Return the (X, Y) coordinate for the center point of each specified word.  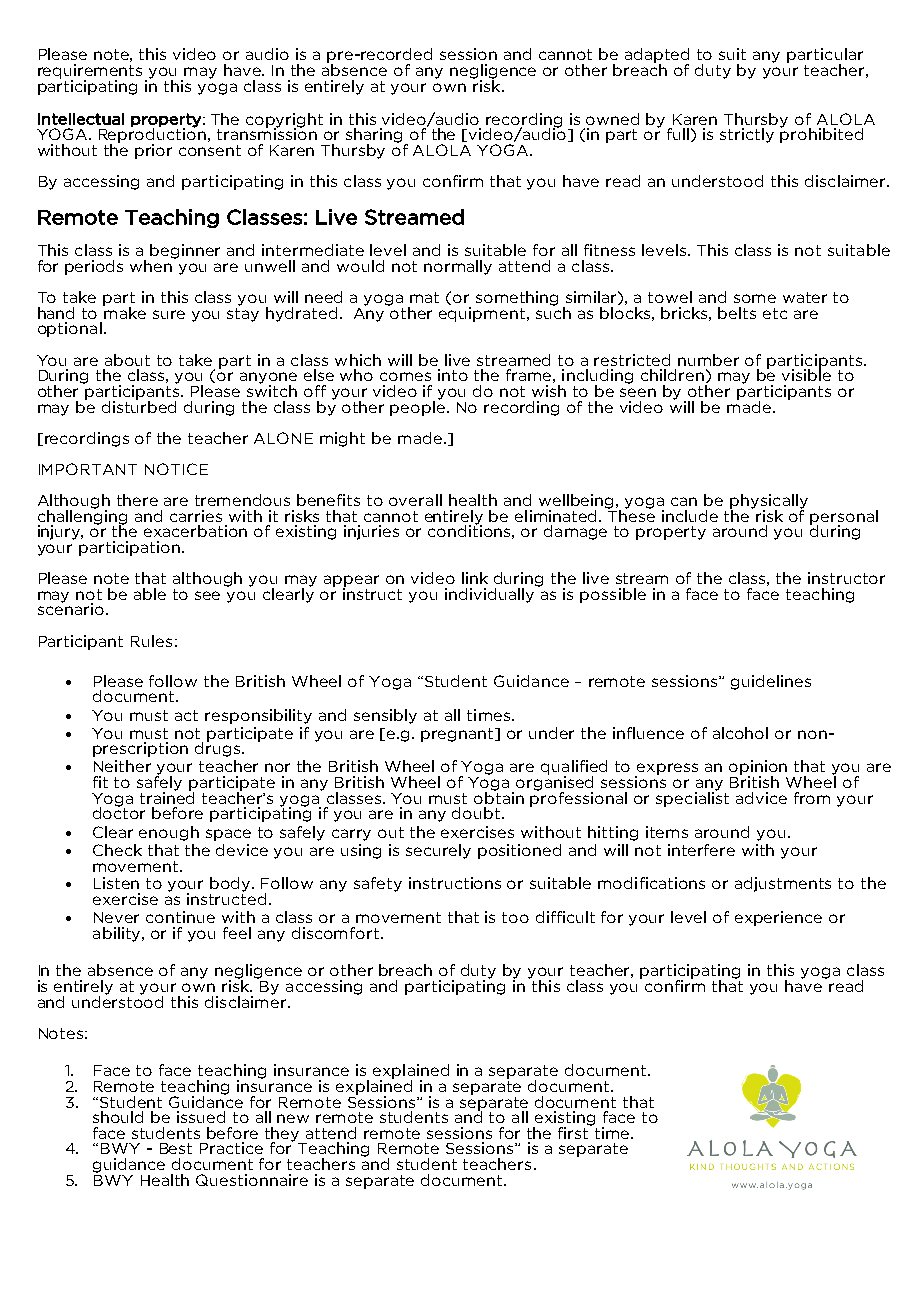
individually (489, 595)
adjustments (783, 884)
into (453, 375)
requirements (92, 72)
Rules (151, 641)
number (708, 360)
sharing (374, 136)
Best (176, 1148)
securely (438, 851)
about (127, 360)
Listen (116, 883)
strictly (747, 135)
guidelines (771, 682)
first (574, 1131)
